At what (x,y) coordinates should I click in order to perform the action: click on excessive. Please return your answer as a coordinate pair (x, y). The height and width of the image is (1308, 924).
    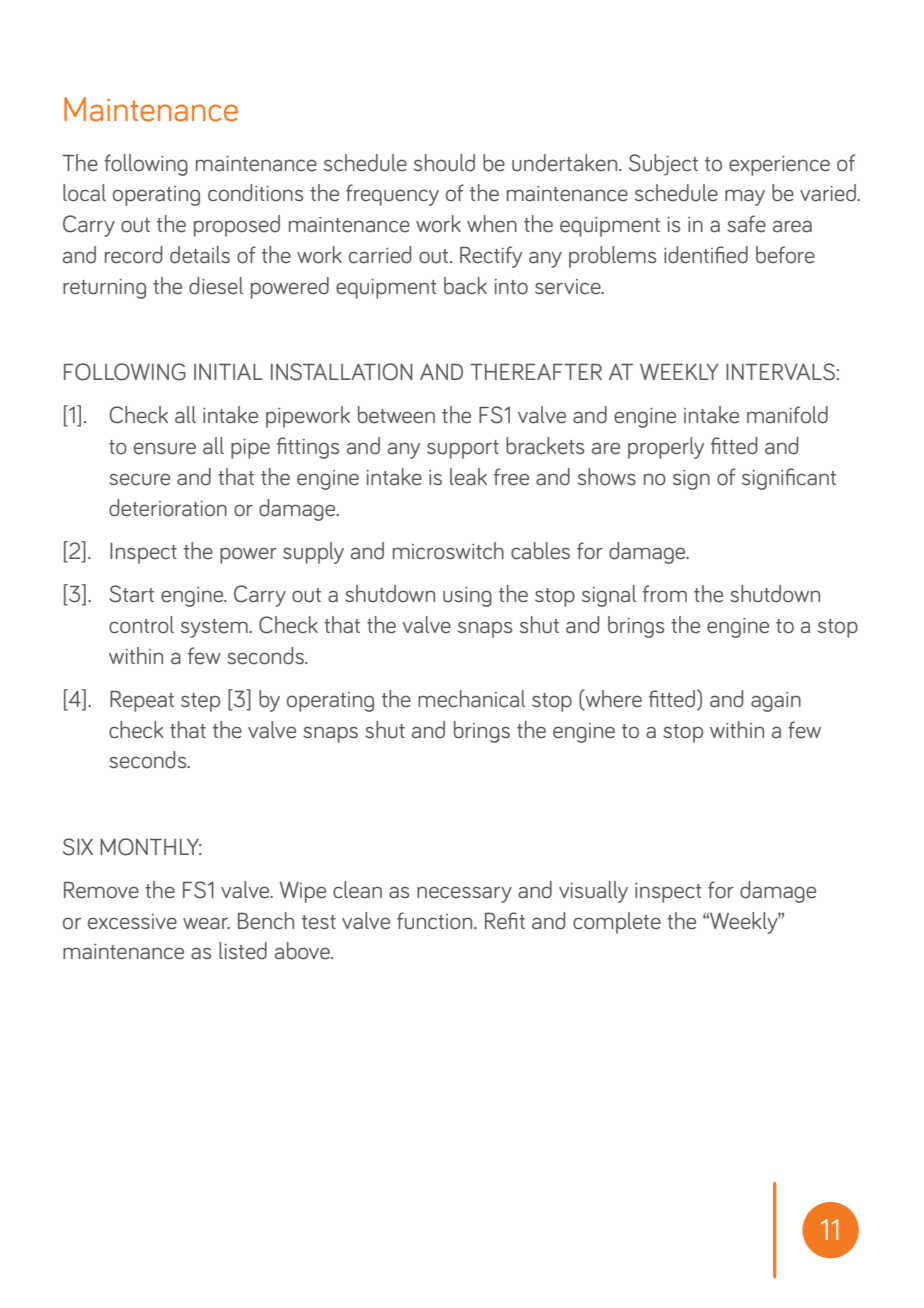
    Looking at the image, I should click on (132, 922).
